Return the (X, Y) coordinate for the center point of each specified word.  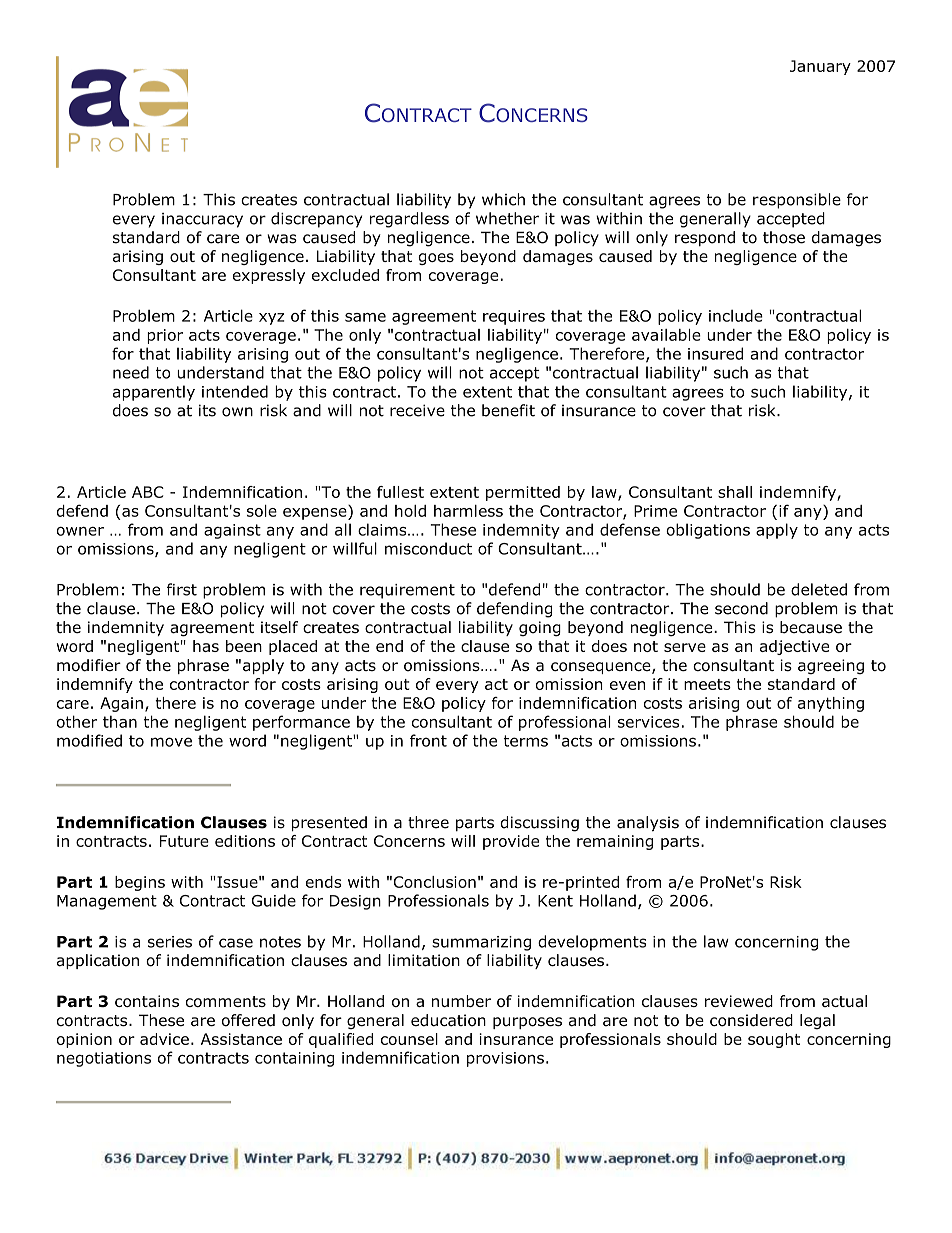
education (448, 1020)
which (503, 199)
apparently (154, 393)
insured (715, 353)
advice (164, 1039)
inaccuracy (202, 220)
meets (707, 684)
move (171, 742)
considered (751, 1020)
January (820, 67)
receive (417, 410)
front (428, 740)
